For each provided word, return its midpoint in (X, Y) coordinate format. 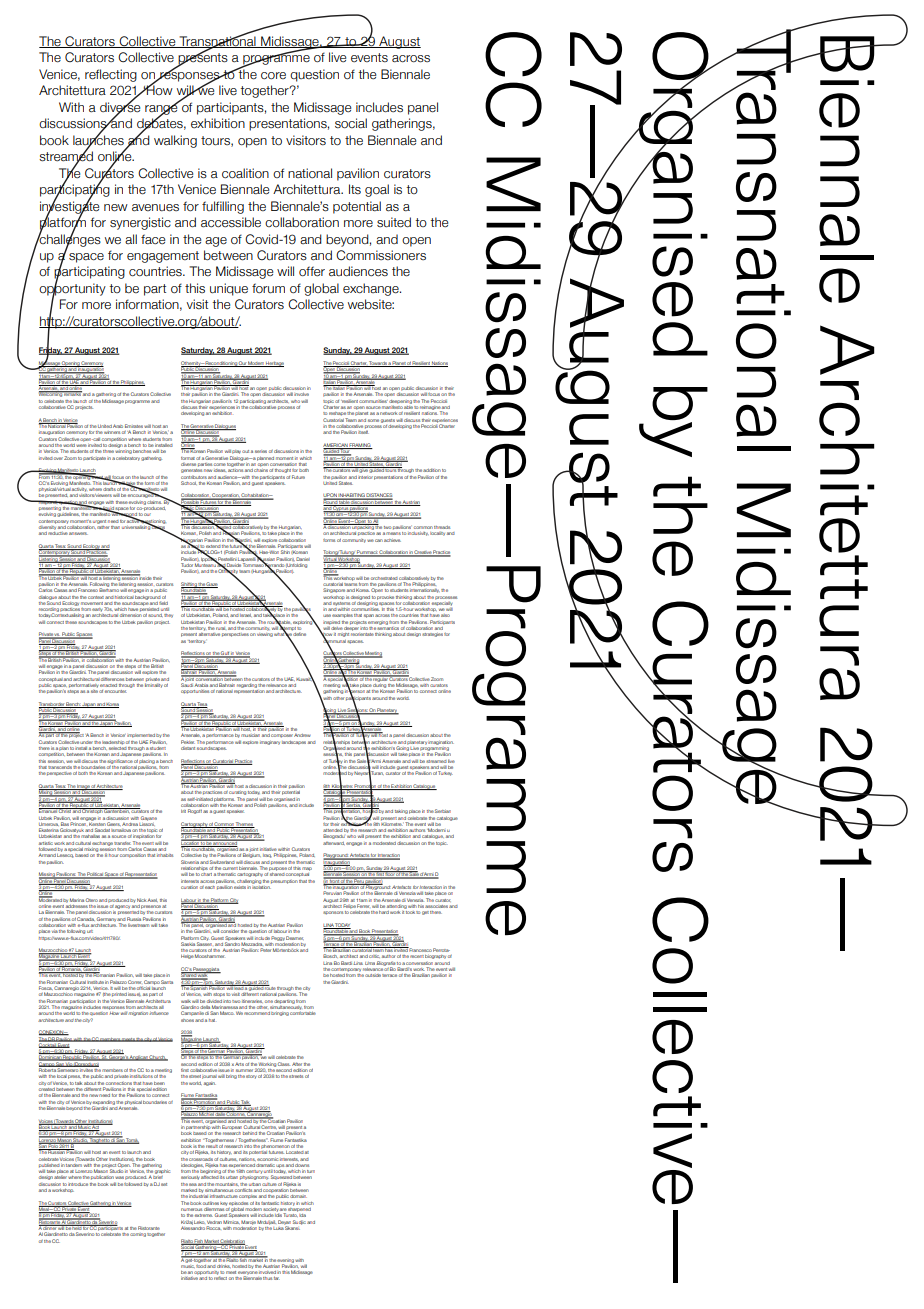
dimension (130, 615)
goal (377, 190)
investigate (69, 207)
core (273, 76)
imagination (441, 742)
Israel (246, 615)
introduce (78, 1184)
